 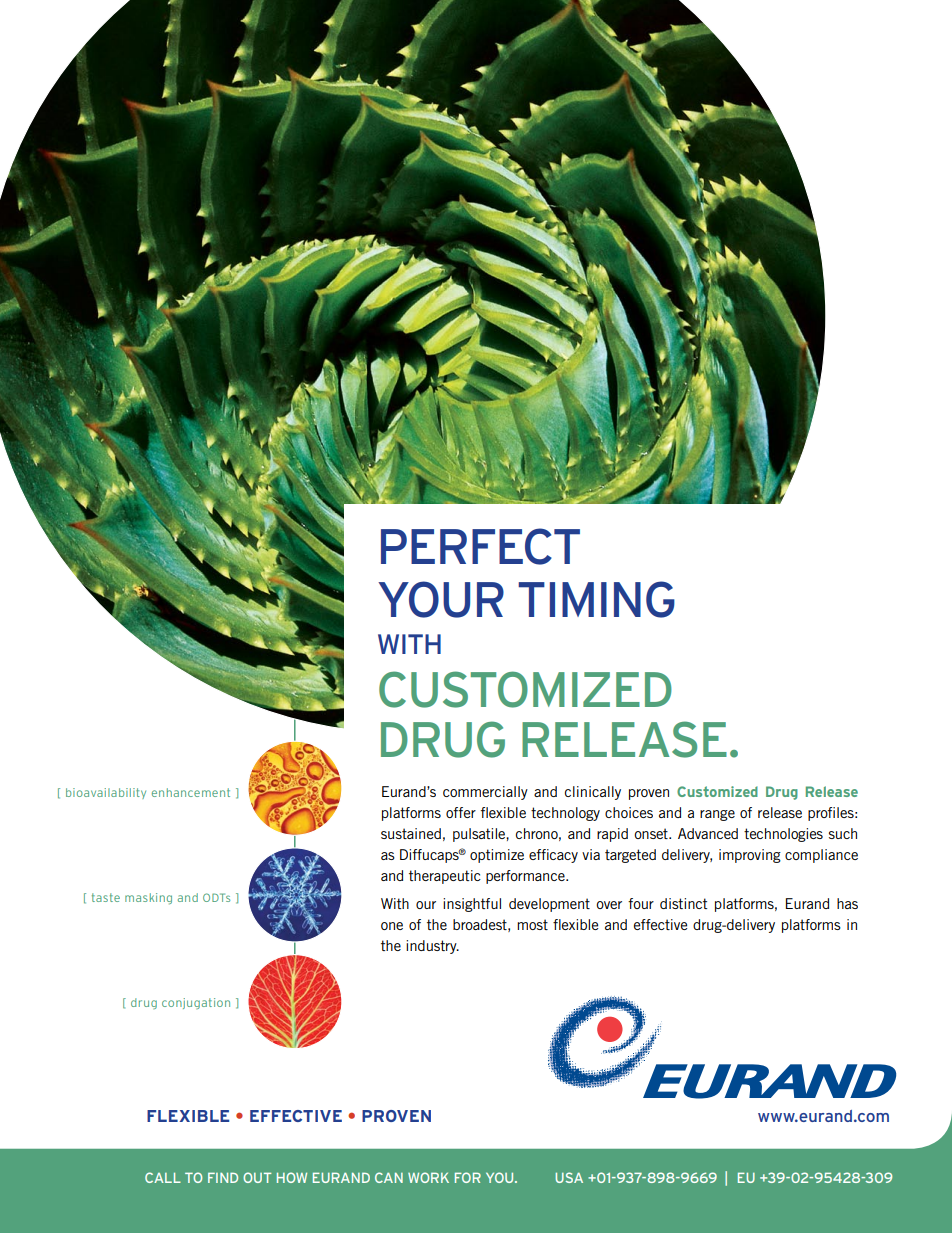 What do you see at coordinates (717, 815) in the screenshot?
I see `range` at bounding box center [717, 815].
